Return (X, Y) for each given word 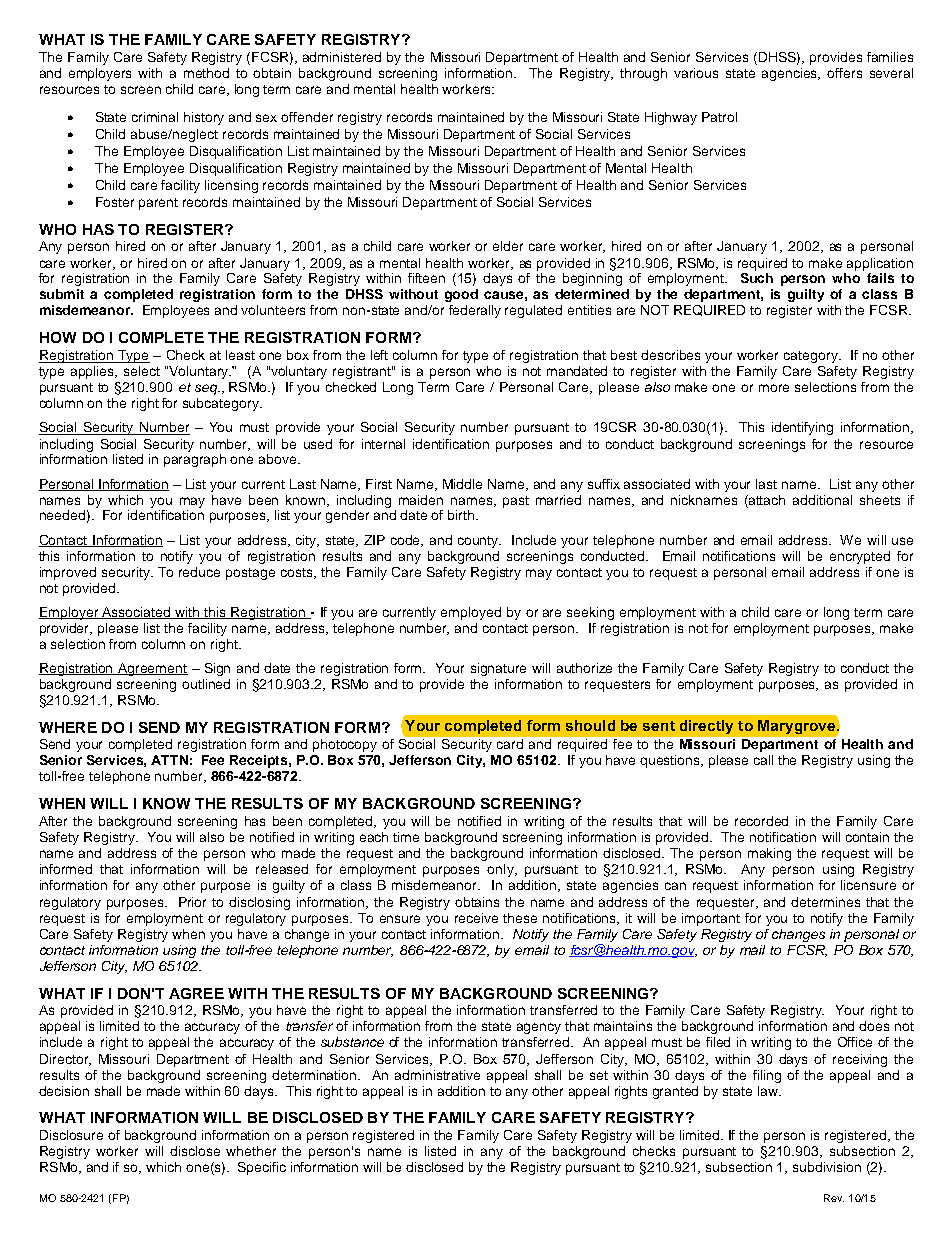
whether (251, 1151)
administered (342, 57)
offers (844, 73)
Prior (192, 902)
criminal (155, 117)
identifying (802, 428)
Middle (462, 484)
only (501, 870)
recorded (761, 821)
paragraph (195, 460)
